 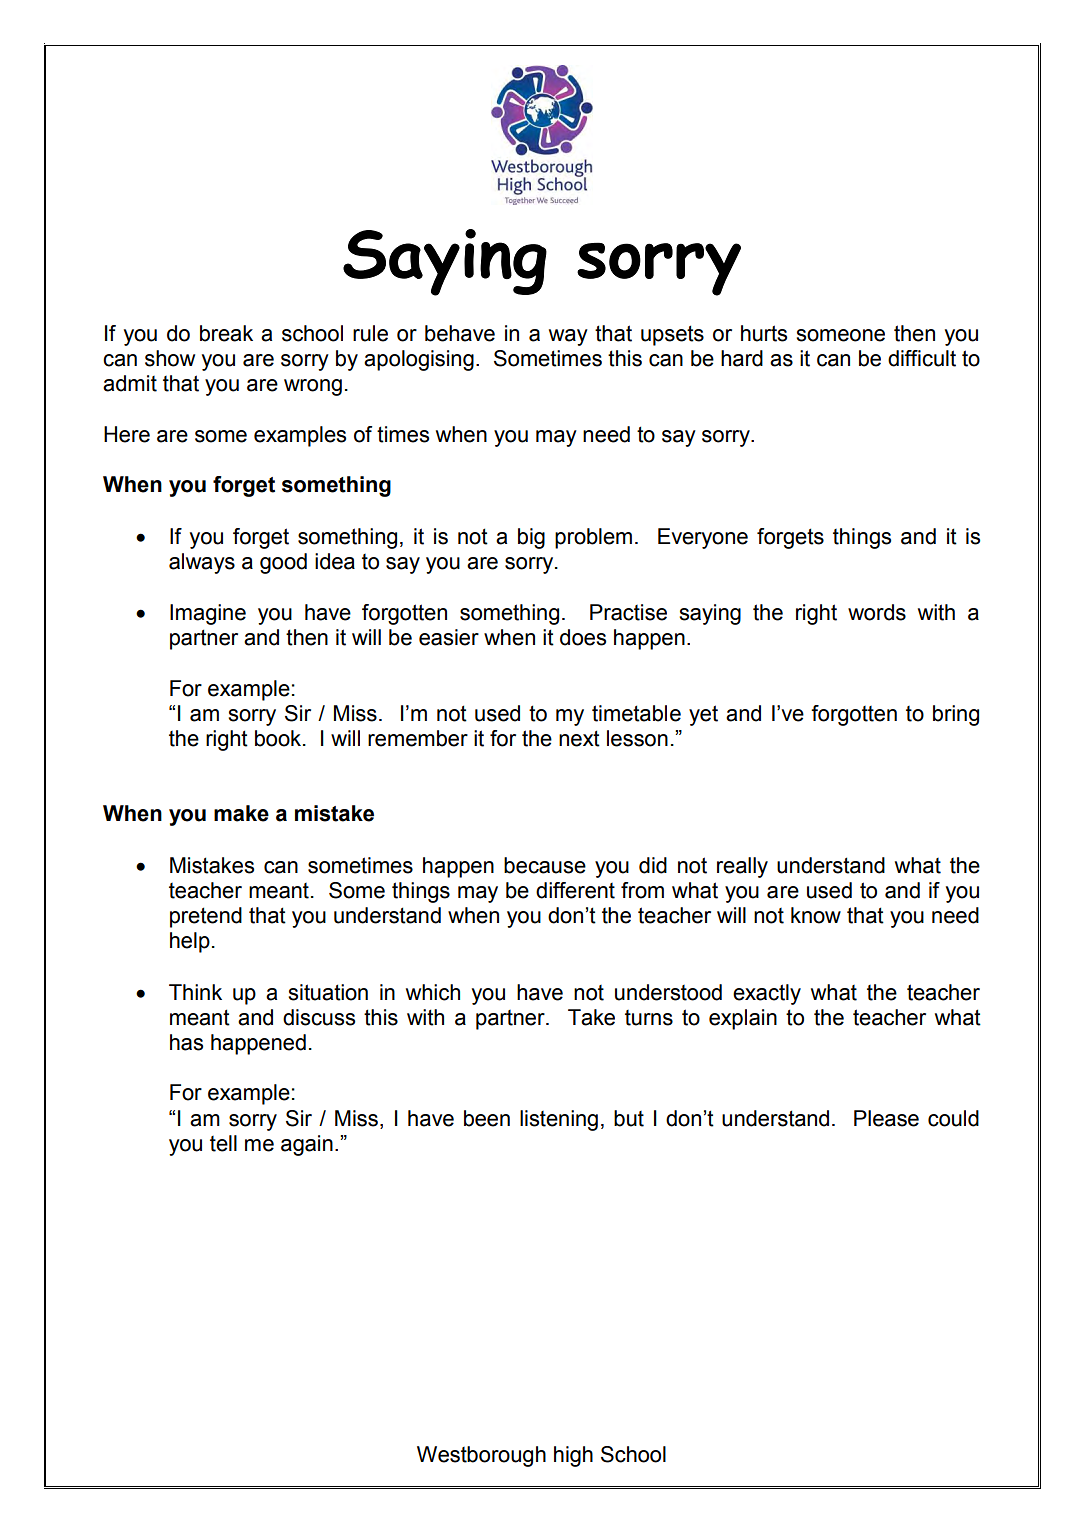 What do you see at coordinates (226, 333) in the screenshot?
I see `break` at bounding box center [226, 333].
